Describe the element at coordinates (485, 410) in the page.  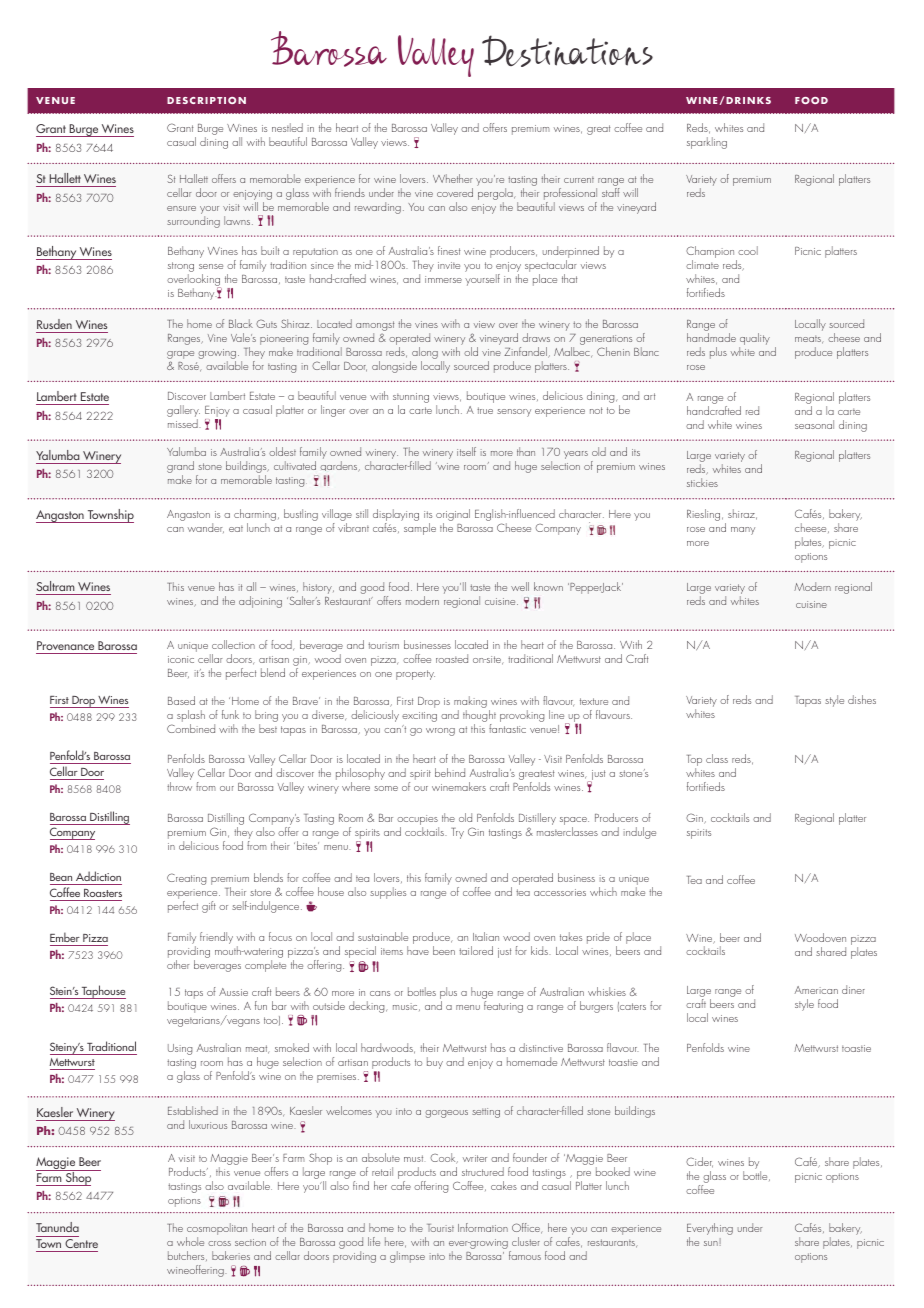
I see `true` at that location.
